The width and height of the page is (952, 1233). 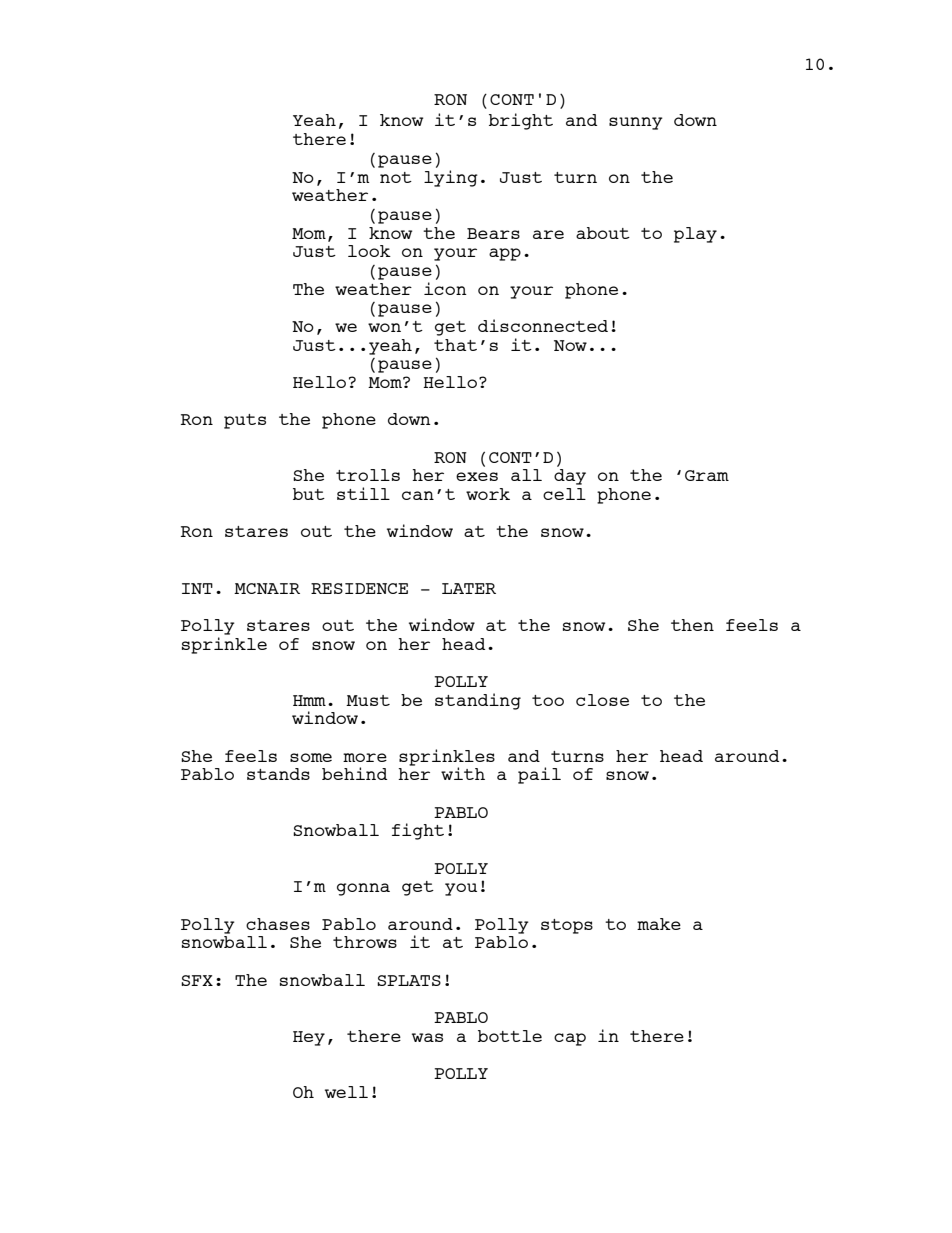 I want to click on sunny, so click(x=636, y=123).
